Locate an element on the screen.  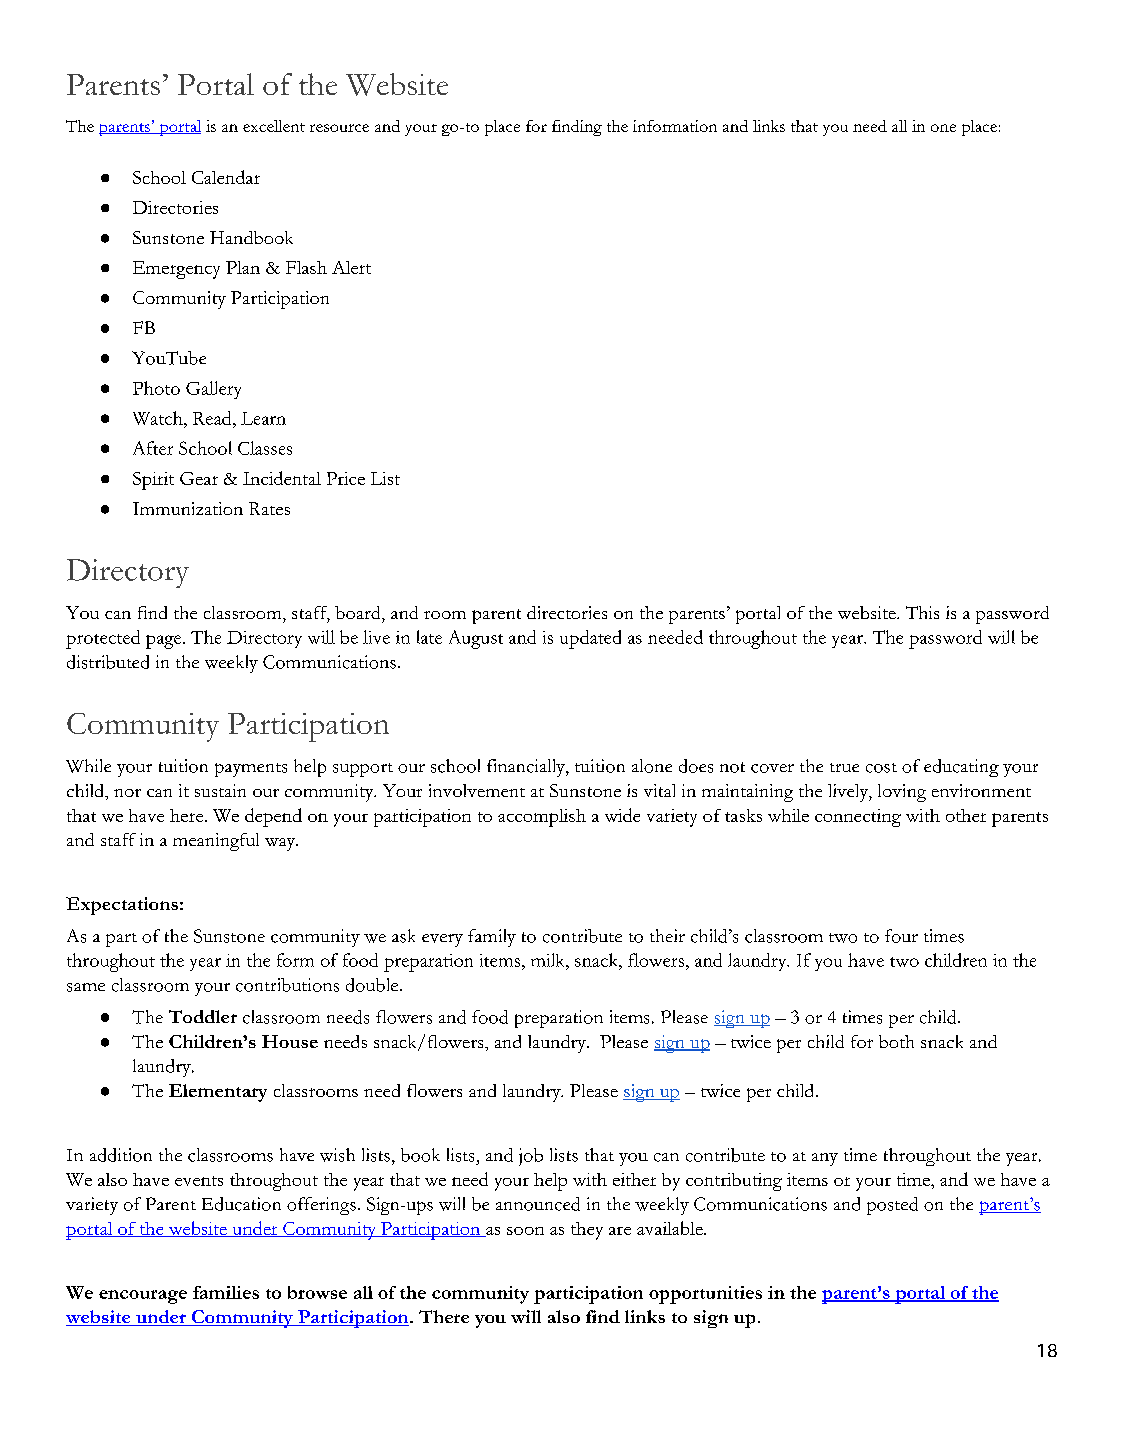
milk is located at coordinates (549, 960).
